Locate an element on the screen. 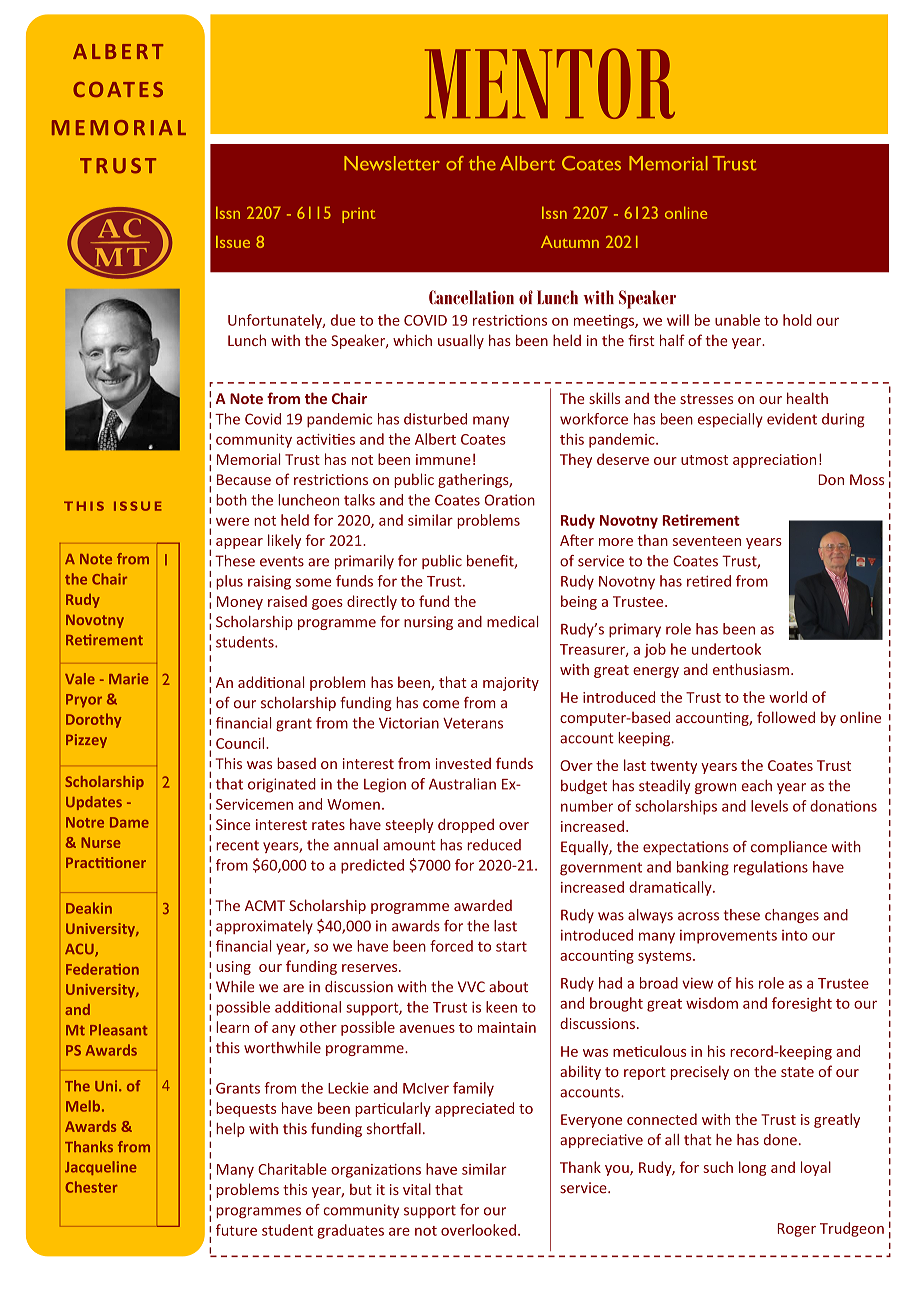  using is located at coordinates (233, 968).
